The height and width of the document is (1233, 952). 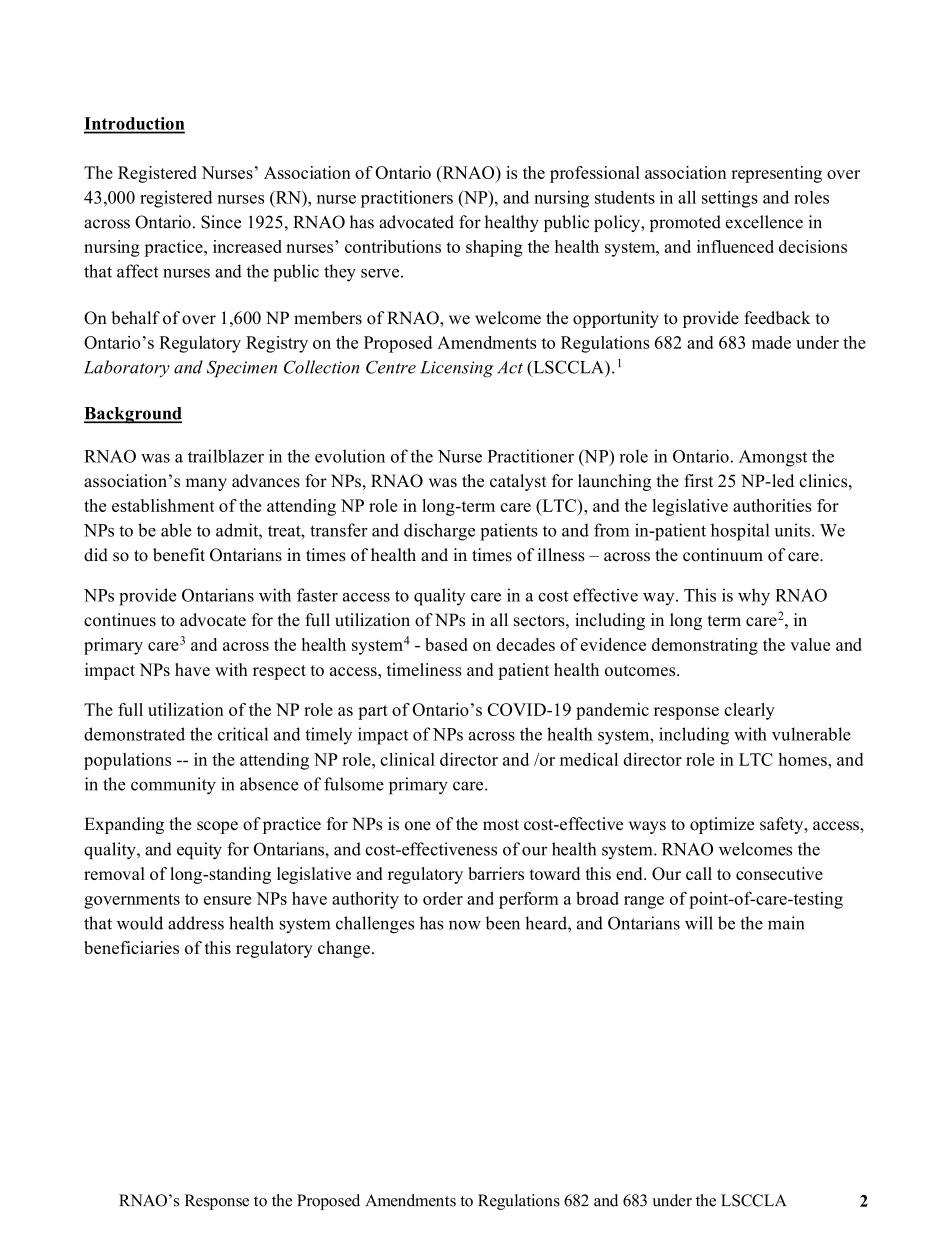 What do you see at coordinates (456, 369) in the document?
I see `Licensing` at bounding box center [456, 369].
